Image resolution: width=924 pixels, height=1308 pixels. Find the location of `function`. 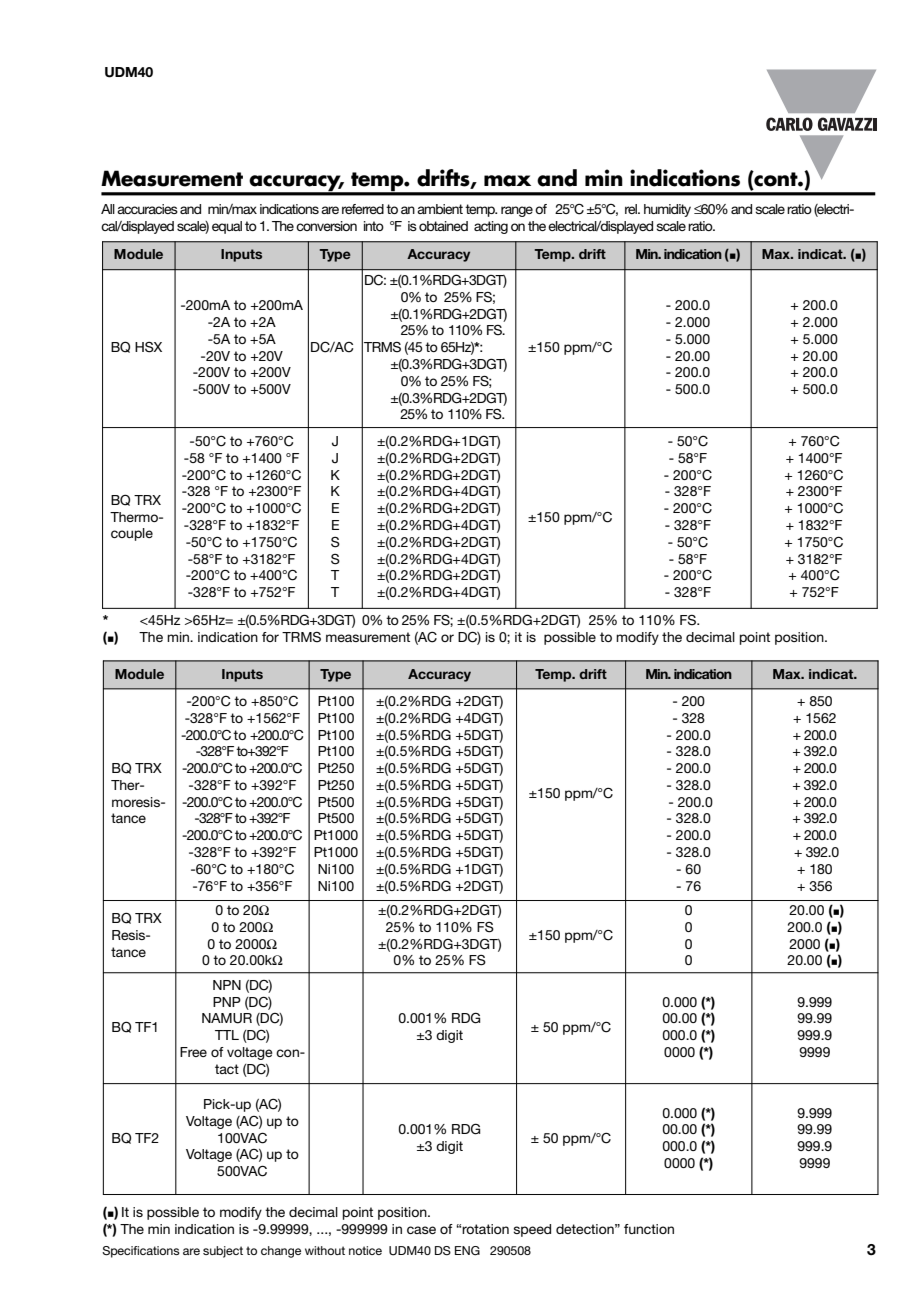

function is located at coordinates (649, 1229).
